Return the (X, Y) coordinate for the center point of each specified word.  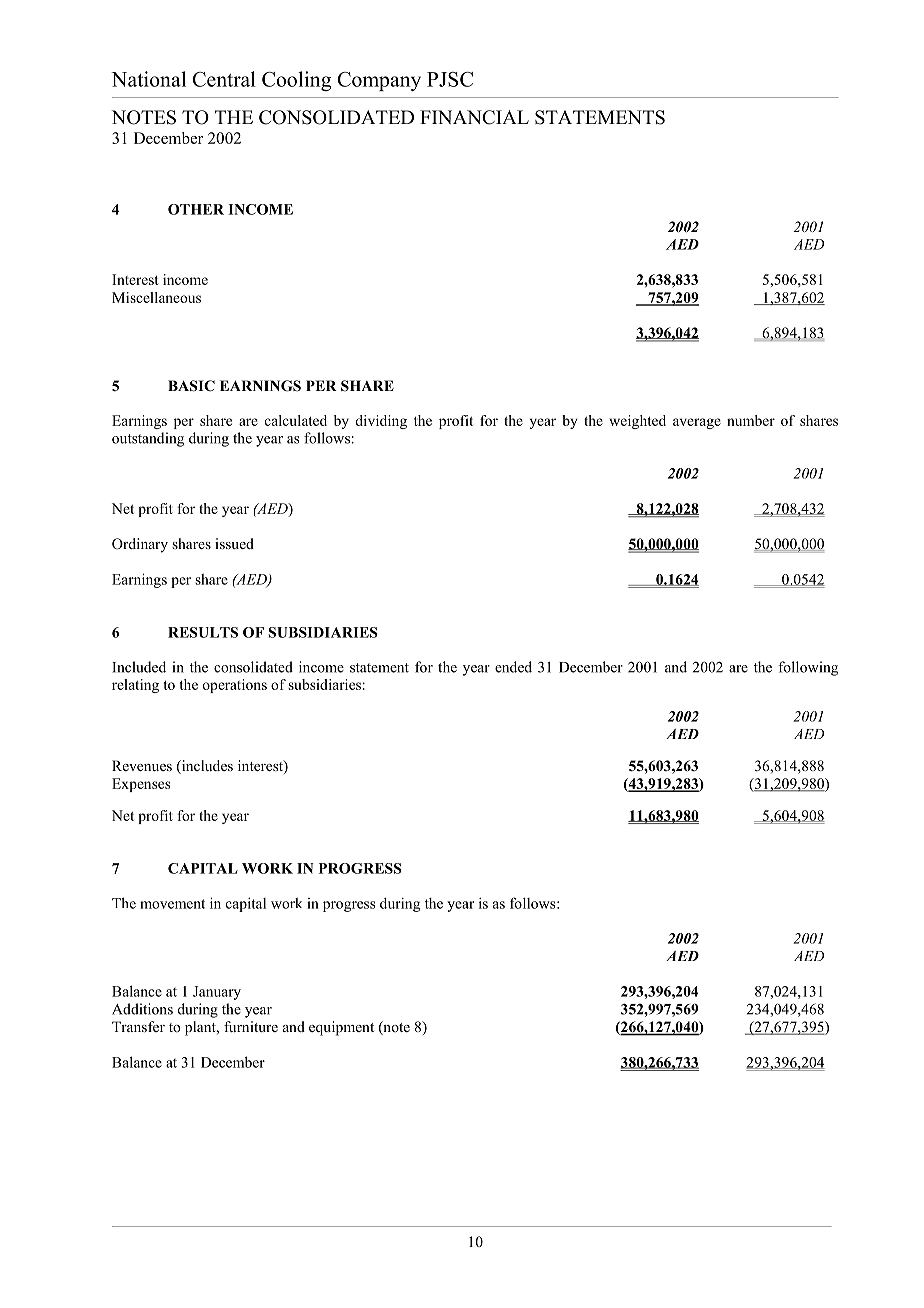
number (751, 420)
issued (234, 543)
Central (224, 79)
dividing (381, 422)
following (808, 668)
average (697, 423)
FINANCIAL (474, 117)
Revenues (142, 765)
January (217, 993)
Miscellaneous (156, 297)
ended (513, 667)
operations (235, 686)
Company (379, 81)
